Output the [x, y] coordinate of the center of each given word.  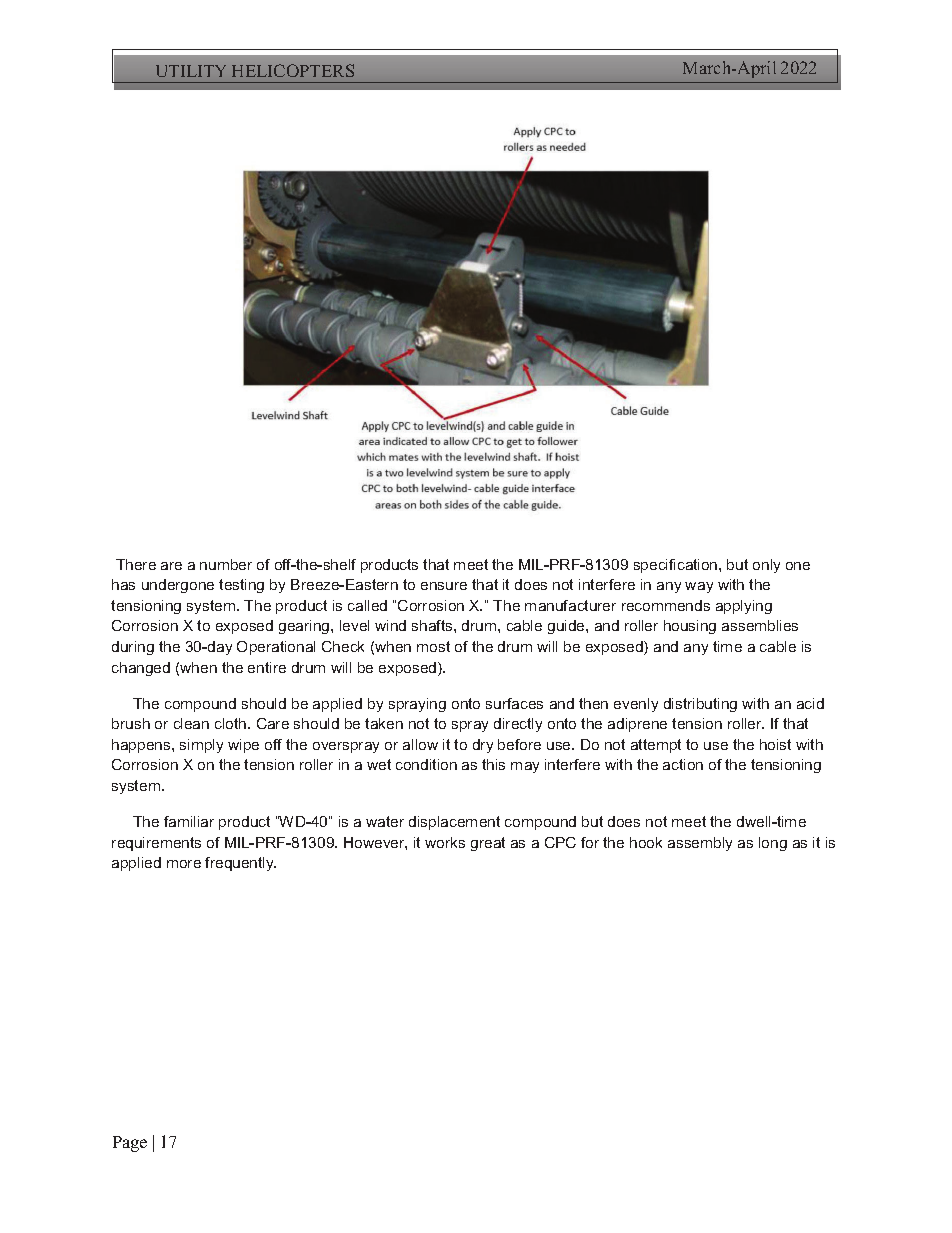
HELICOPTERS [293, 70]
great [488, 844]
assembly [700, 844]
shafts [433, 625]
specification [677, 566]
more [184, 864]
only [766, 566]
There [136, 564]
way [699, 587]
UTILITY [191, 71]
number [226, 564]
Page [130, 1144]
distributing [700, 705]
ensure [444, 586]
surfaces [514, 703]
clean [191, 723]
